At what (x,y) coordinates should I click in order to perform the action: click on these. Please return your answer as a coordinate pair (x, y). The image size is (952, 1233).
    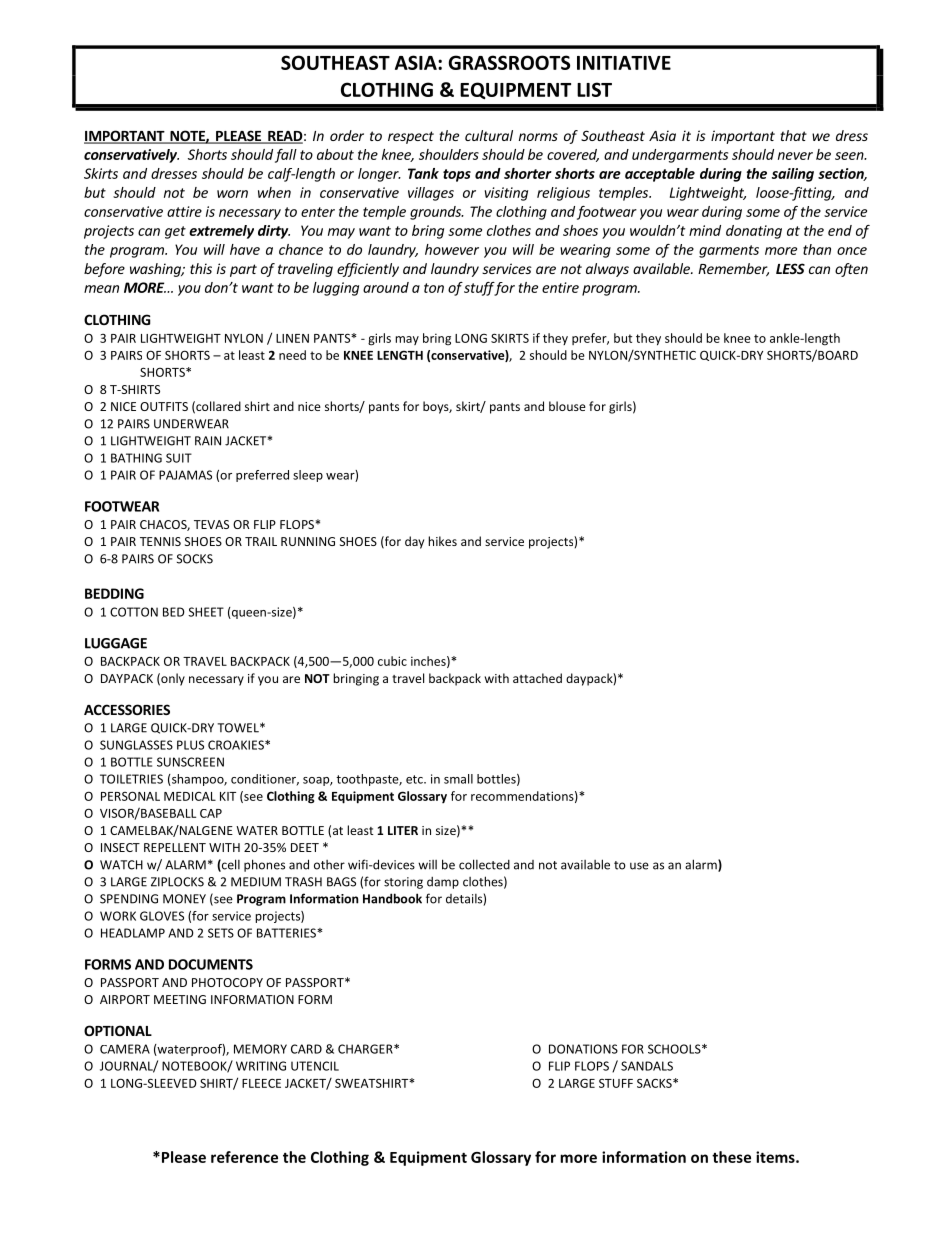
    Looking at the image, I should click on (731, 1157).
